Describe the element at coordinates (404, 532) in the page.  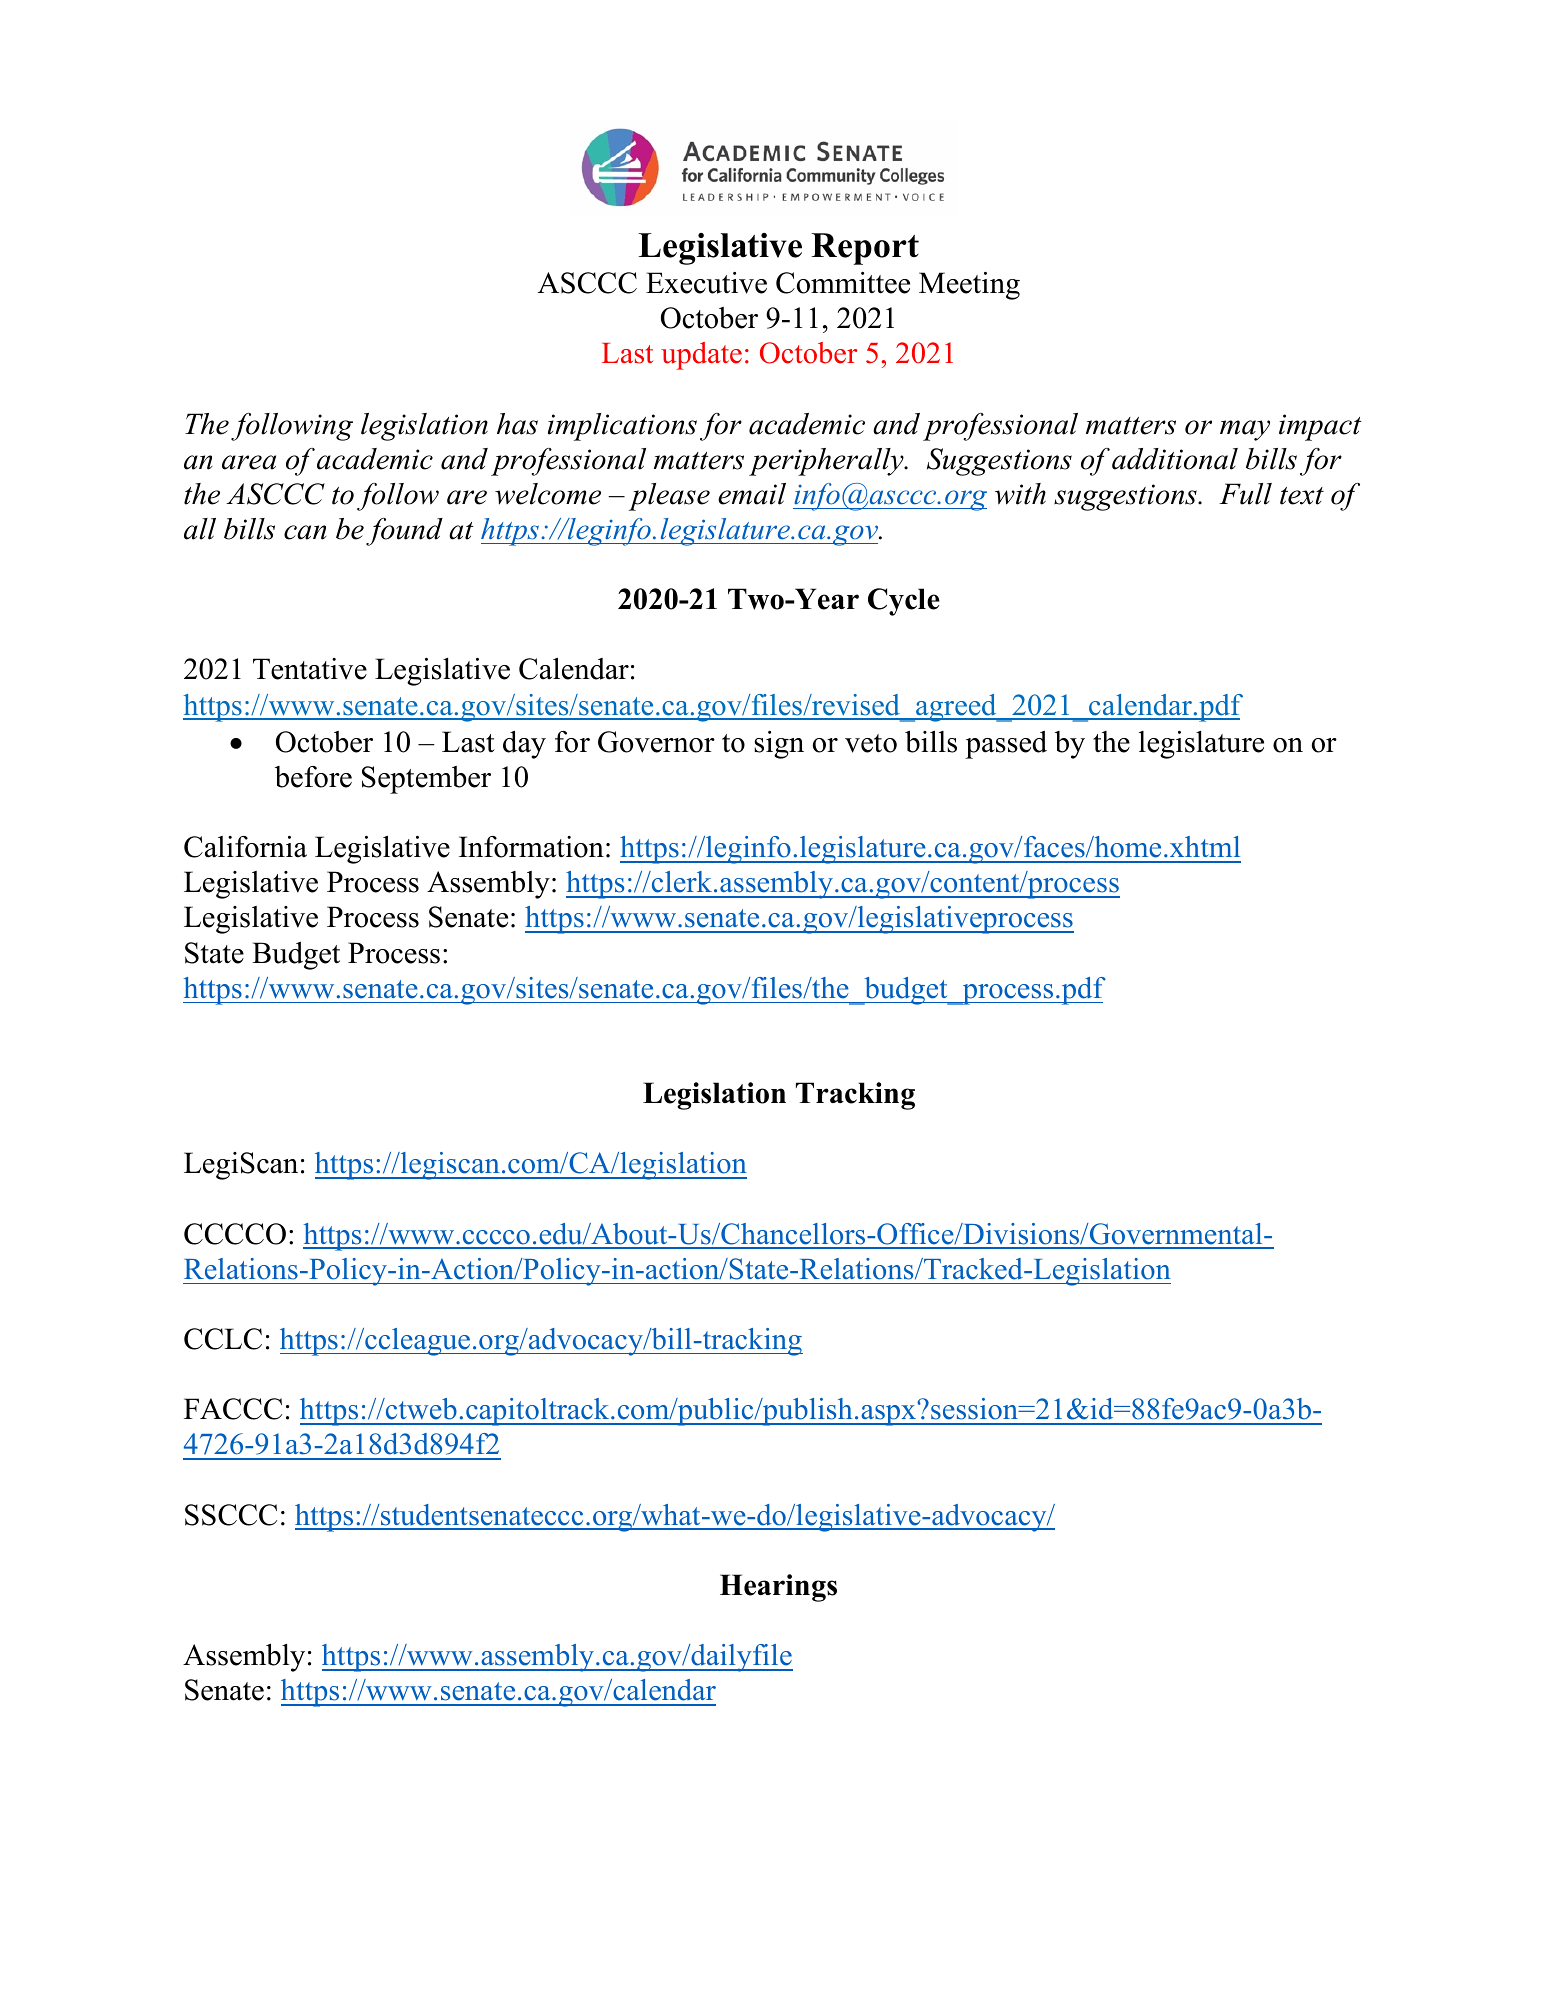
I see `found` at that location.
